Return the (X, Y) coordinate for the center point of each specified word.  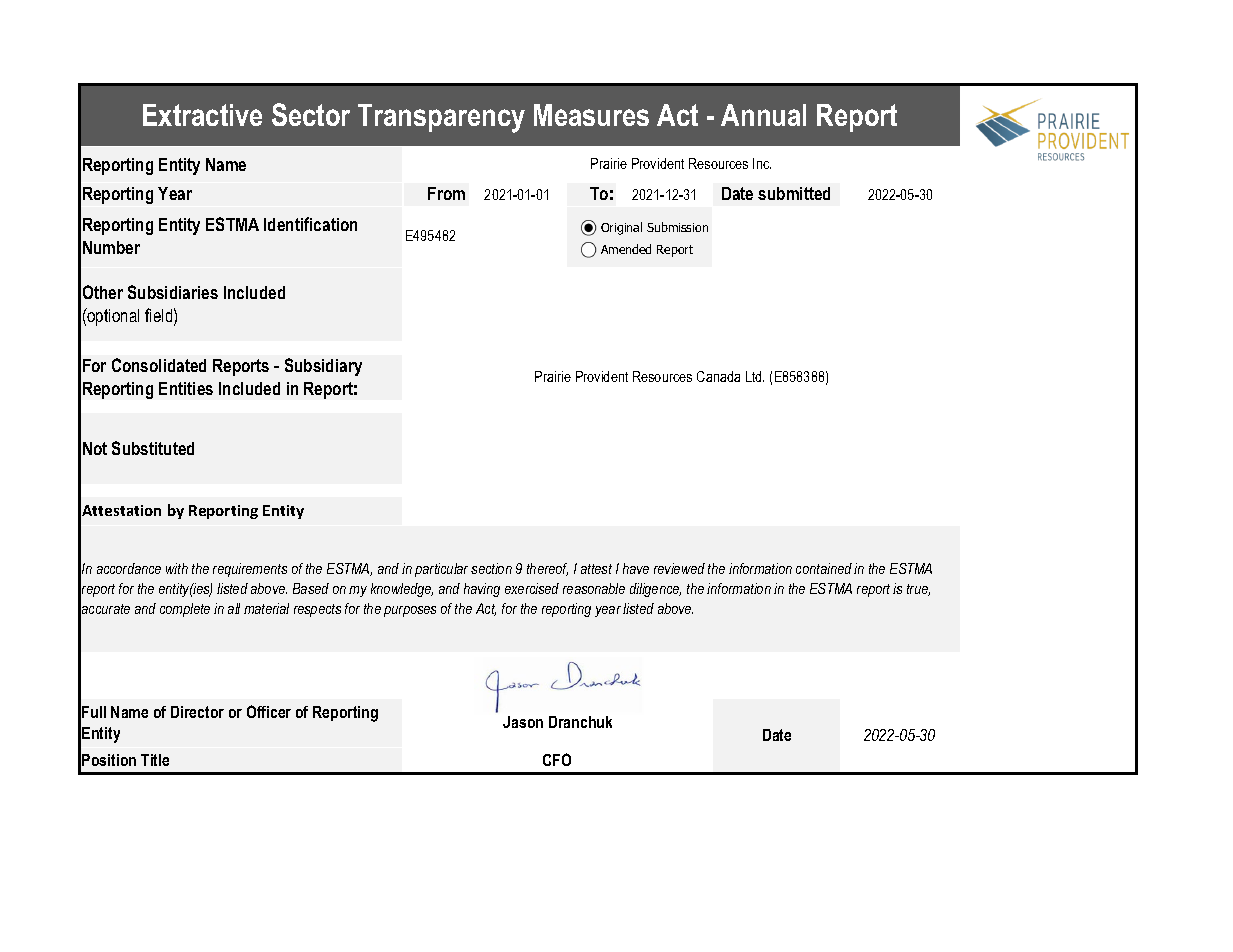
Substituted (153, 448)
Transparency (441, 118)
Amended (626, 249)
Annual (763, 115)
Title (155, 760)
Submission (677, 227)
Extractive (202, 115)
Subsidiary (323, 367)
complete (185, 610)
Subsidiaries (173, 292)
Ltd (755, 376)
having (482, 590)
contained (824, 568)
